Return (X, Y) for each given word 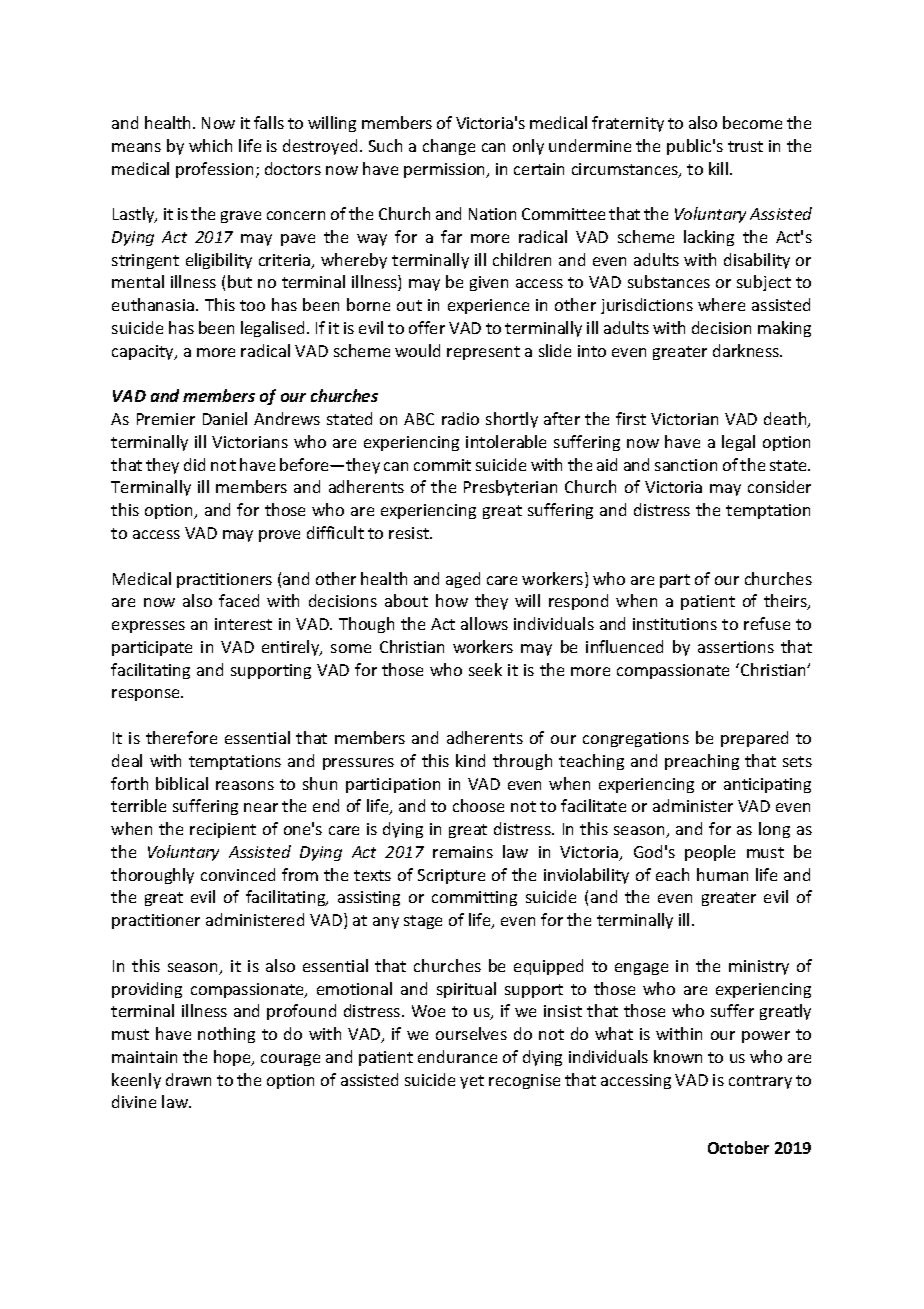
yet (472, 1082)
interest (243, 624)
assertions (736, 647)
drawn (188, 1079)
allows (484, 623)
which (210, 145)
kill (718, 168)
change (449, 147)
